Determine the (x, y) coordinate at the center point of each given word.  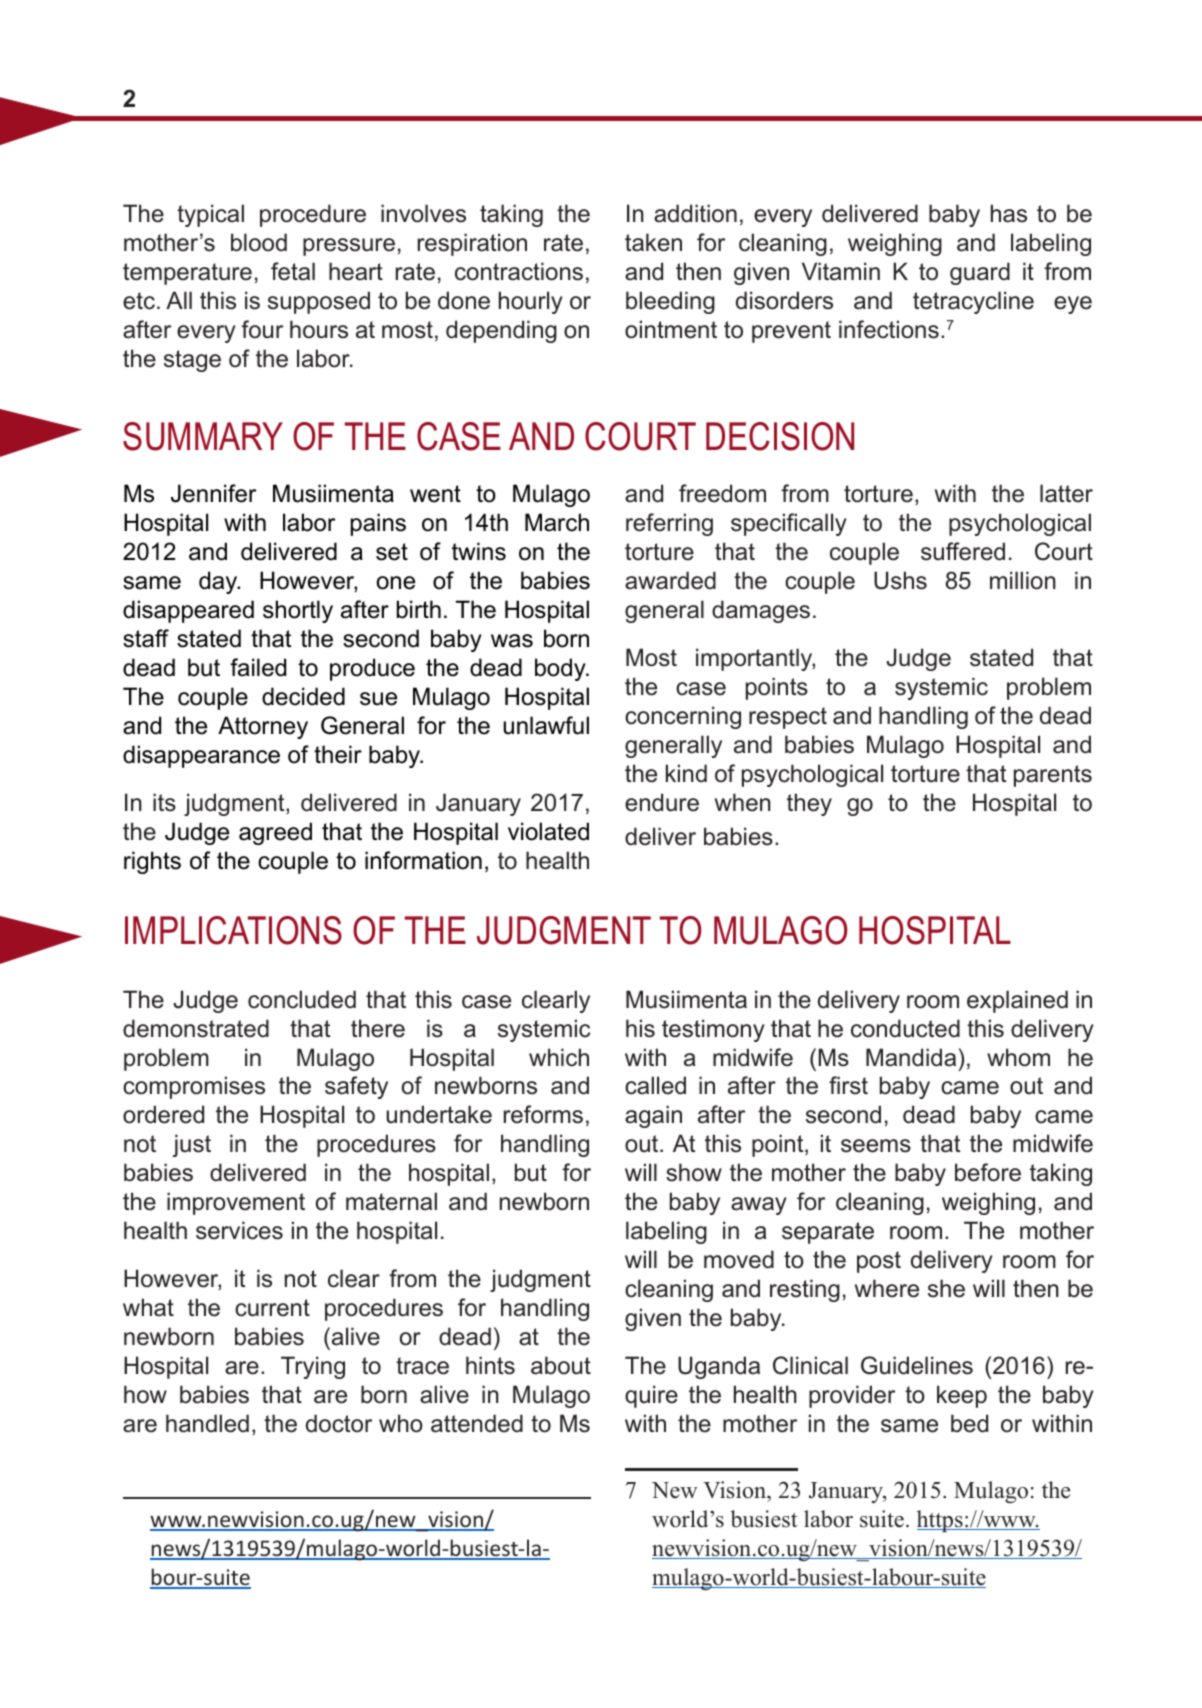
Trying (313, 1367)
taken (653, 242)
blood (259, 242)
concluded (302, 999)
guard (980, 273)
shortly (298, 611)
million (1023, 580)
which (559, 1057)
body (561, 669)
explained (1017, 1001)
